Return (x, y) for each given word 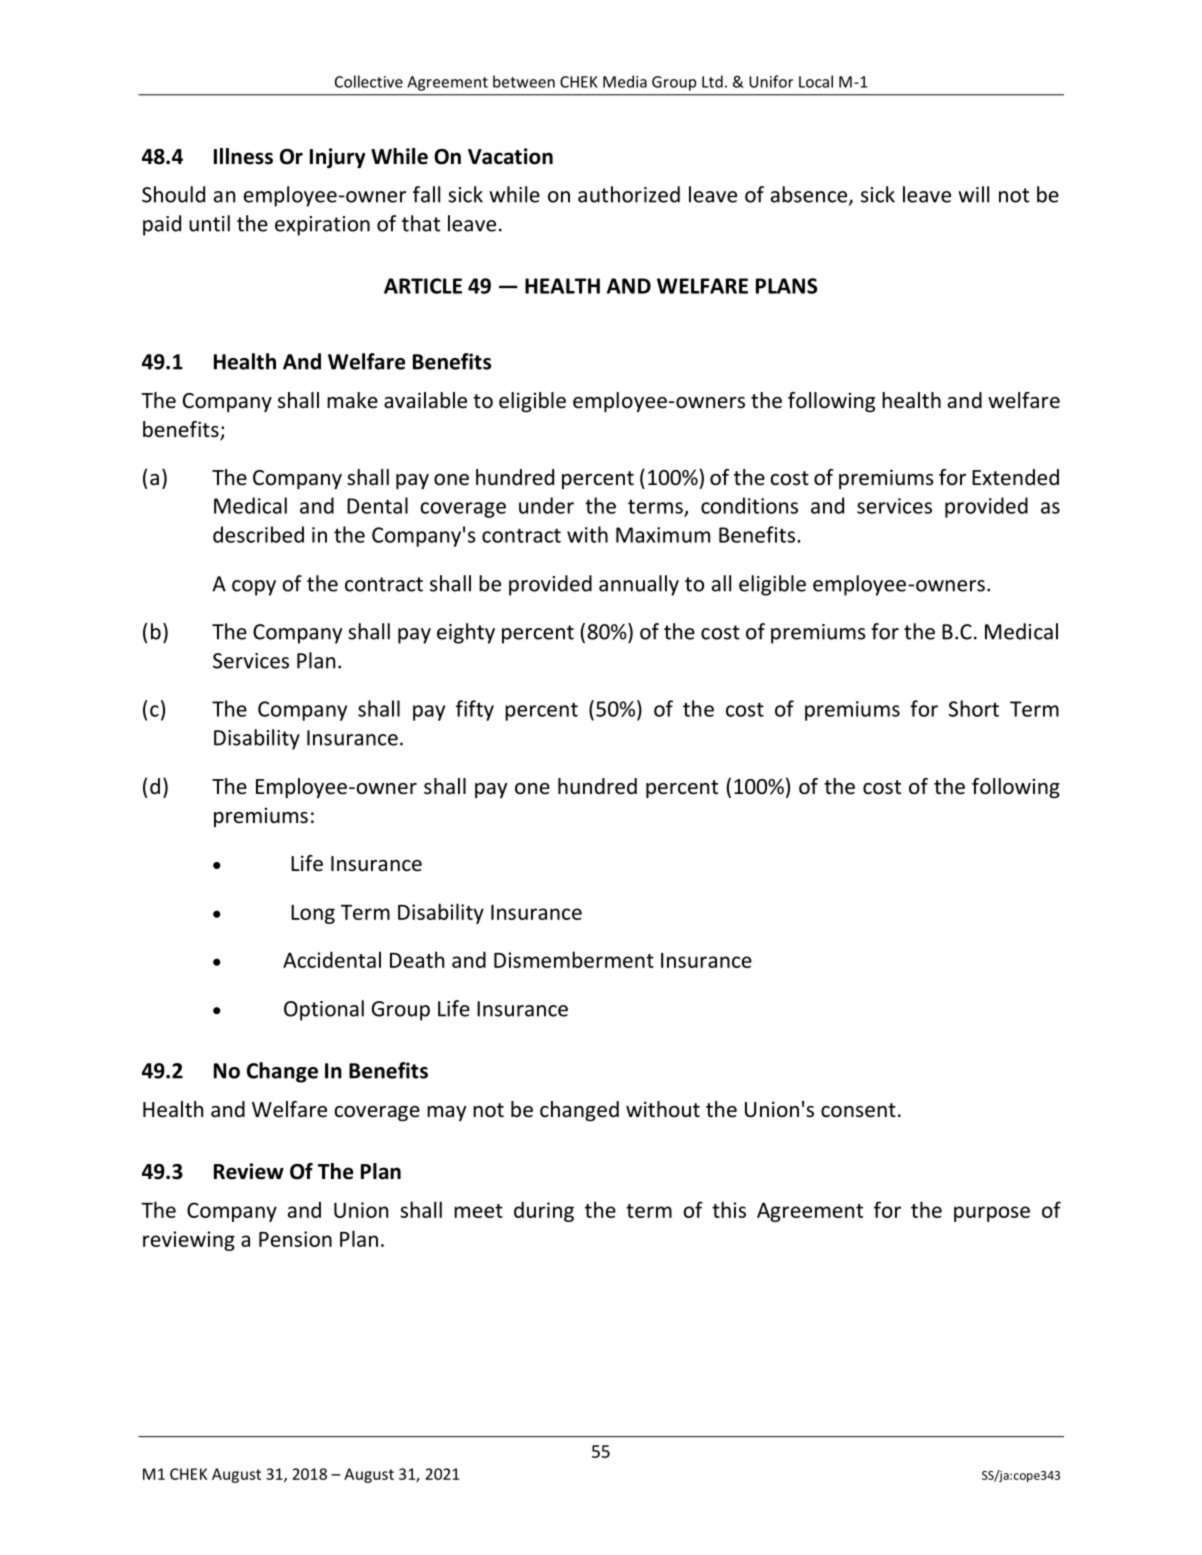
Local (816, 81)
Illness (243, 156)
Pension (295, 1239)
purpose (992, 1214)
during (544, 1211)
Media (625, 81)
